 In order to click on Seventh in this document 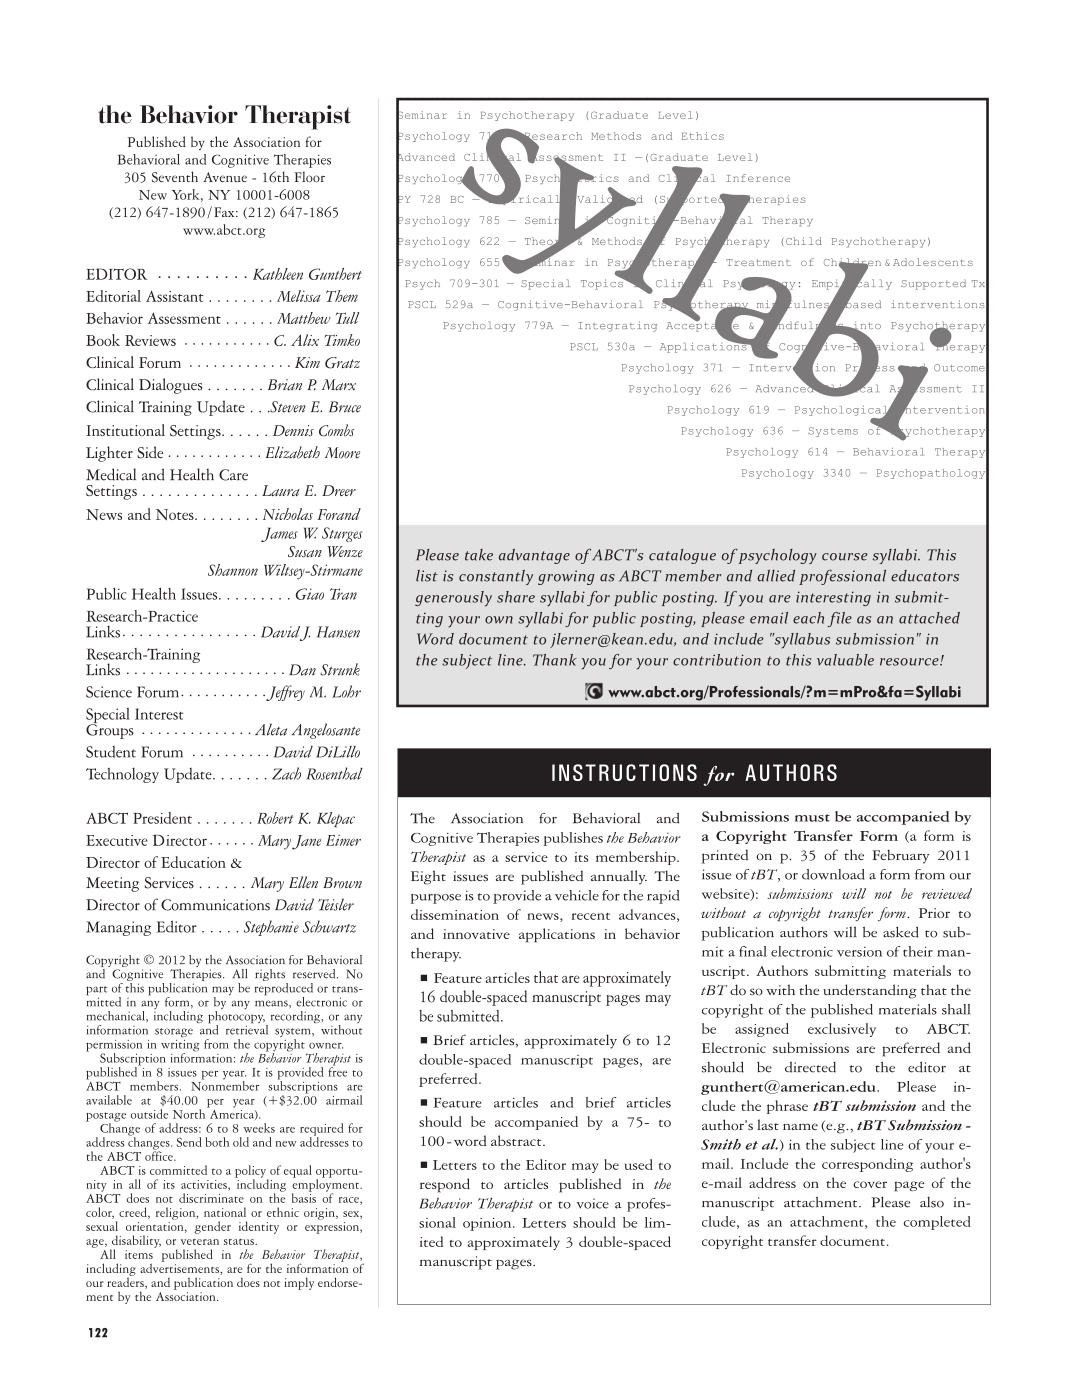, I will do `click(175, 177)`.
